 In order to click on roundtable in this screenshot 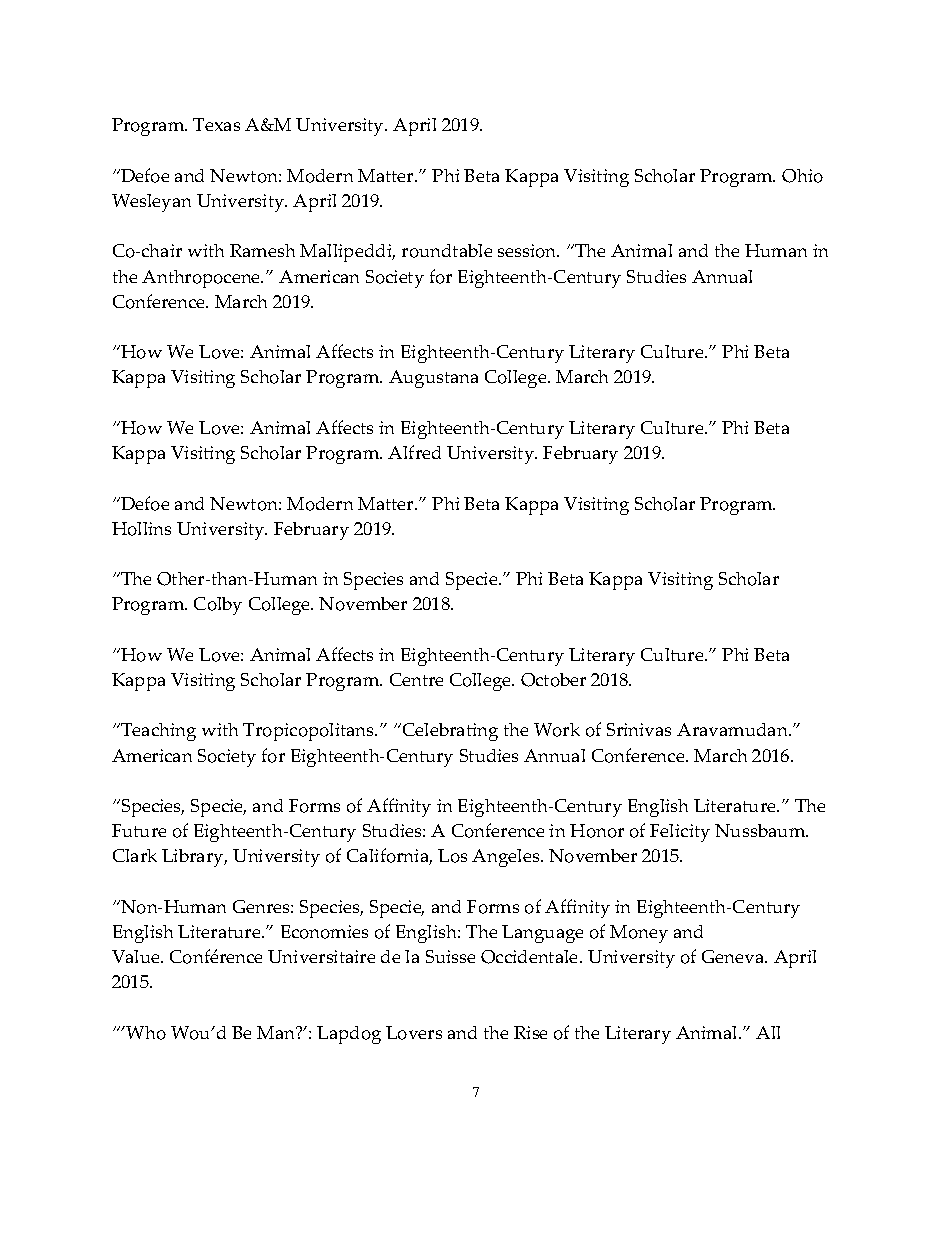, I will do `click(447, 251)`.
